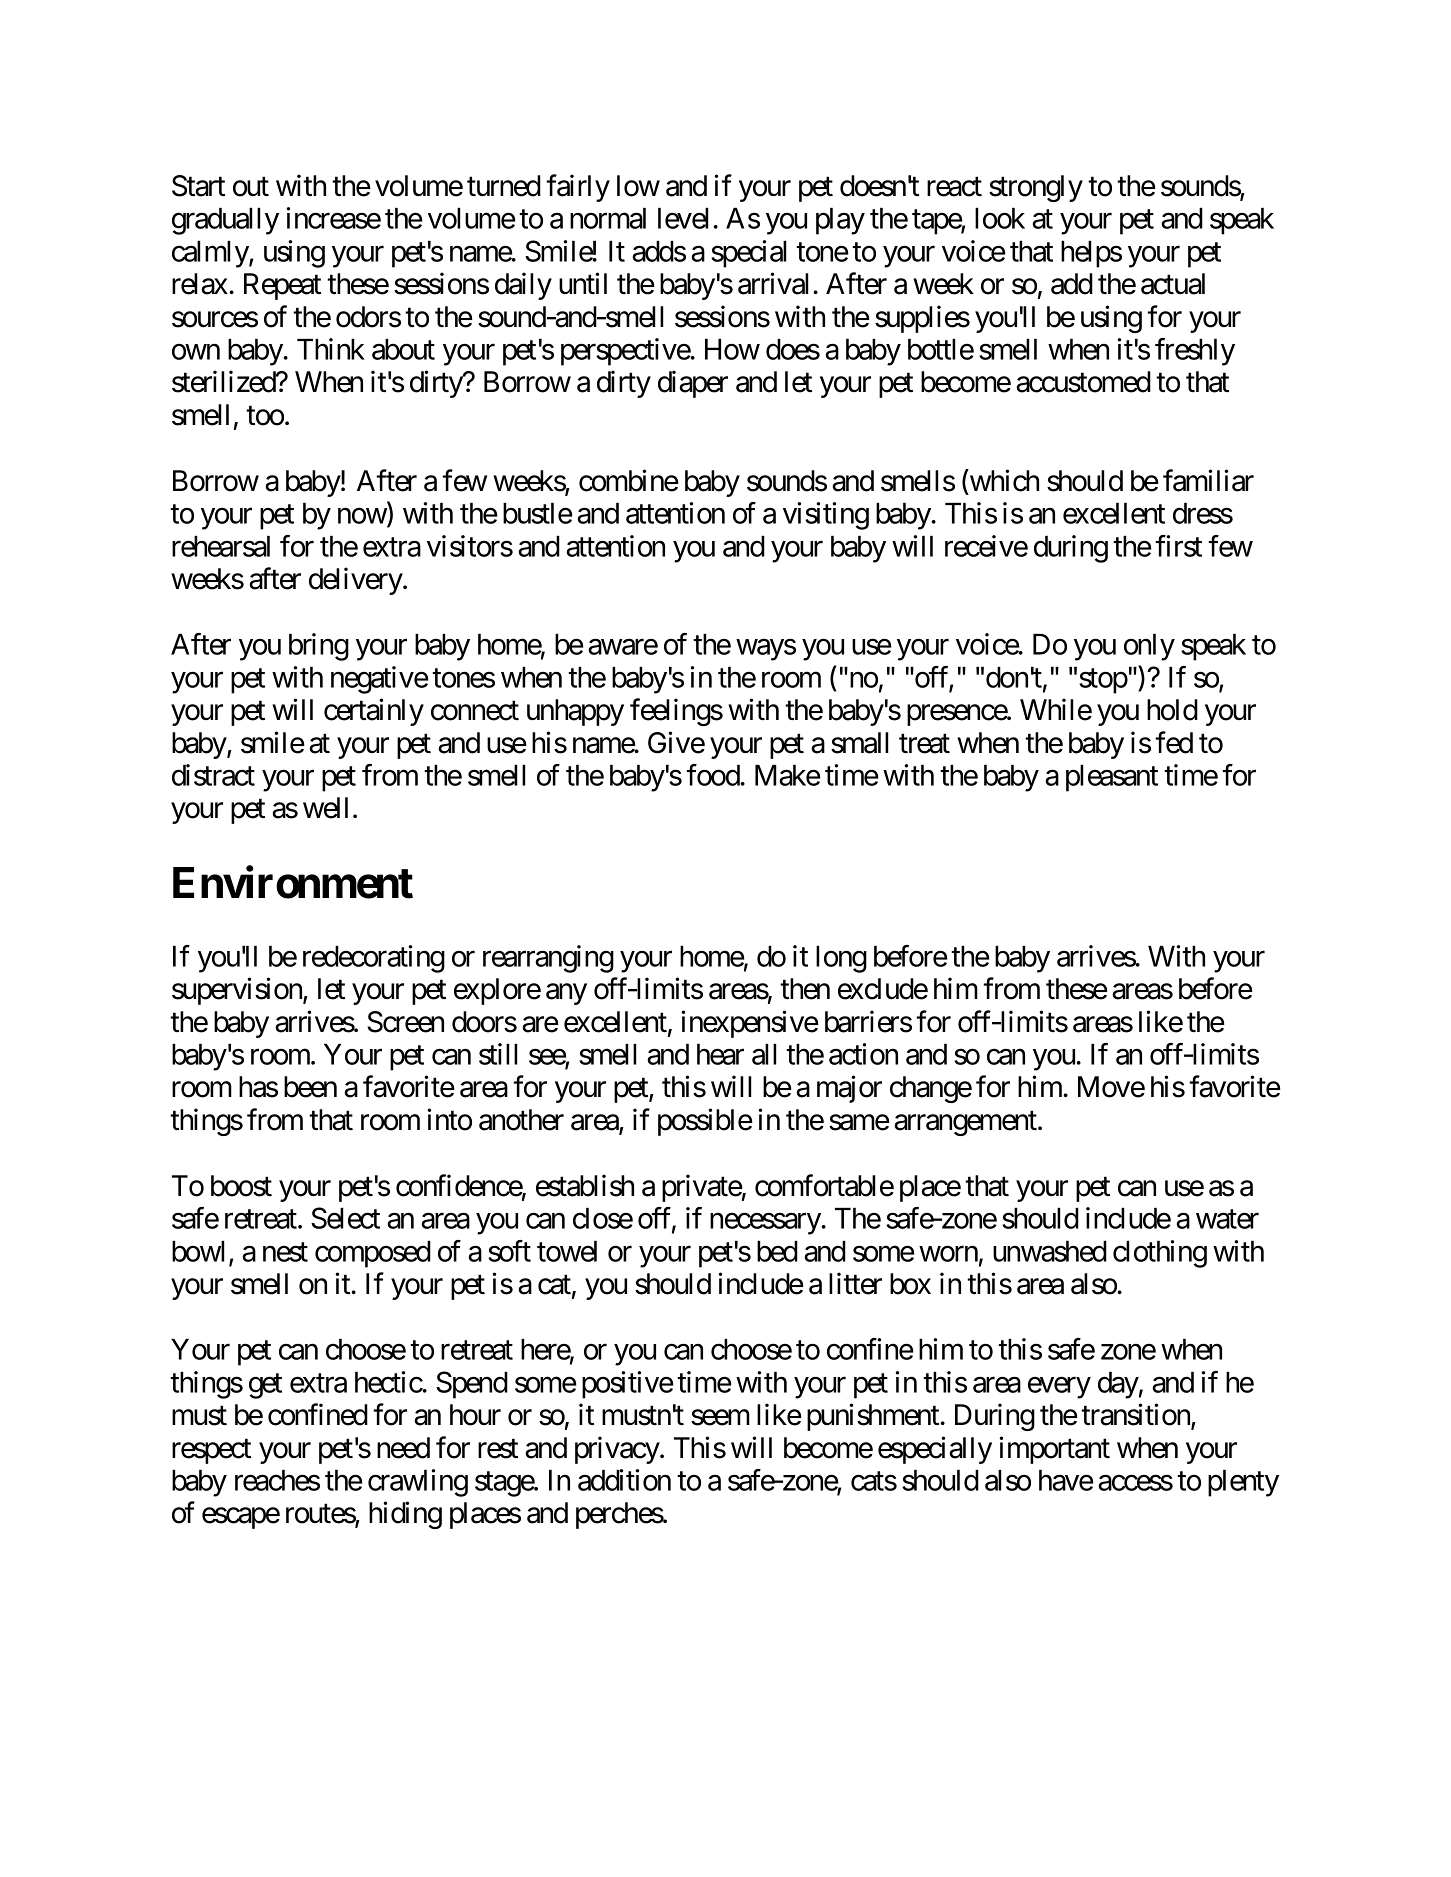 This screenshot has height=1877, width=1451. What do you see at coordinates (693, 384) in the screenshot?
I see `diaper` at bounding box center [693, 384].
